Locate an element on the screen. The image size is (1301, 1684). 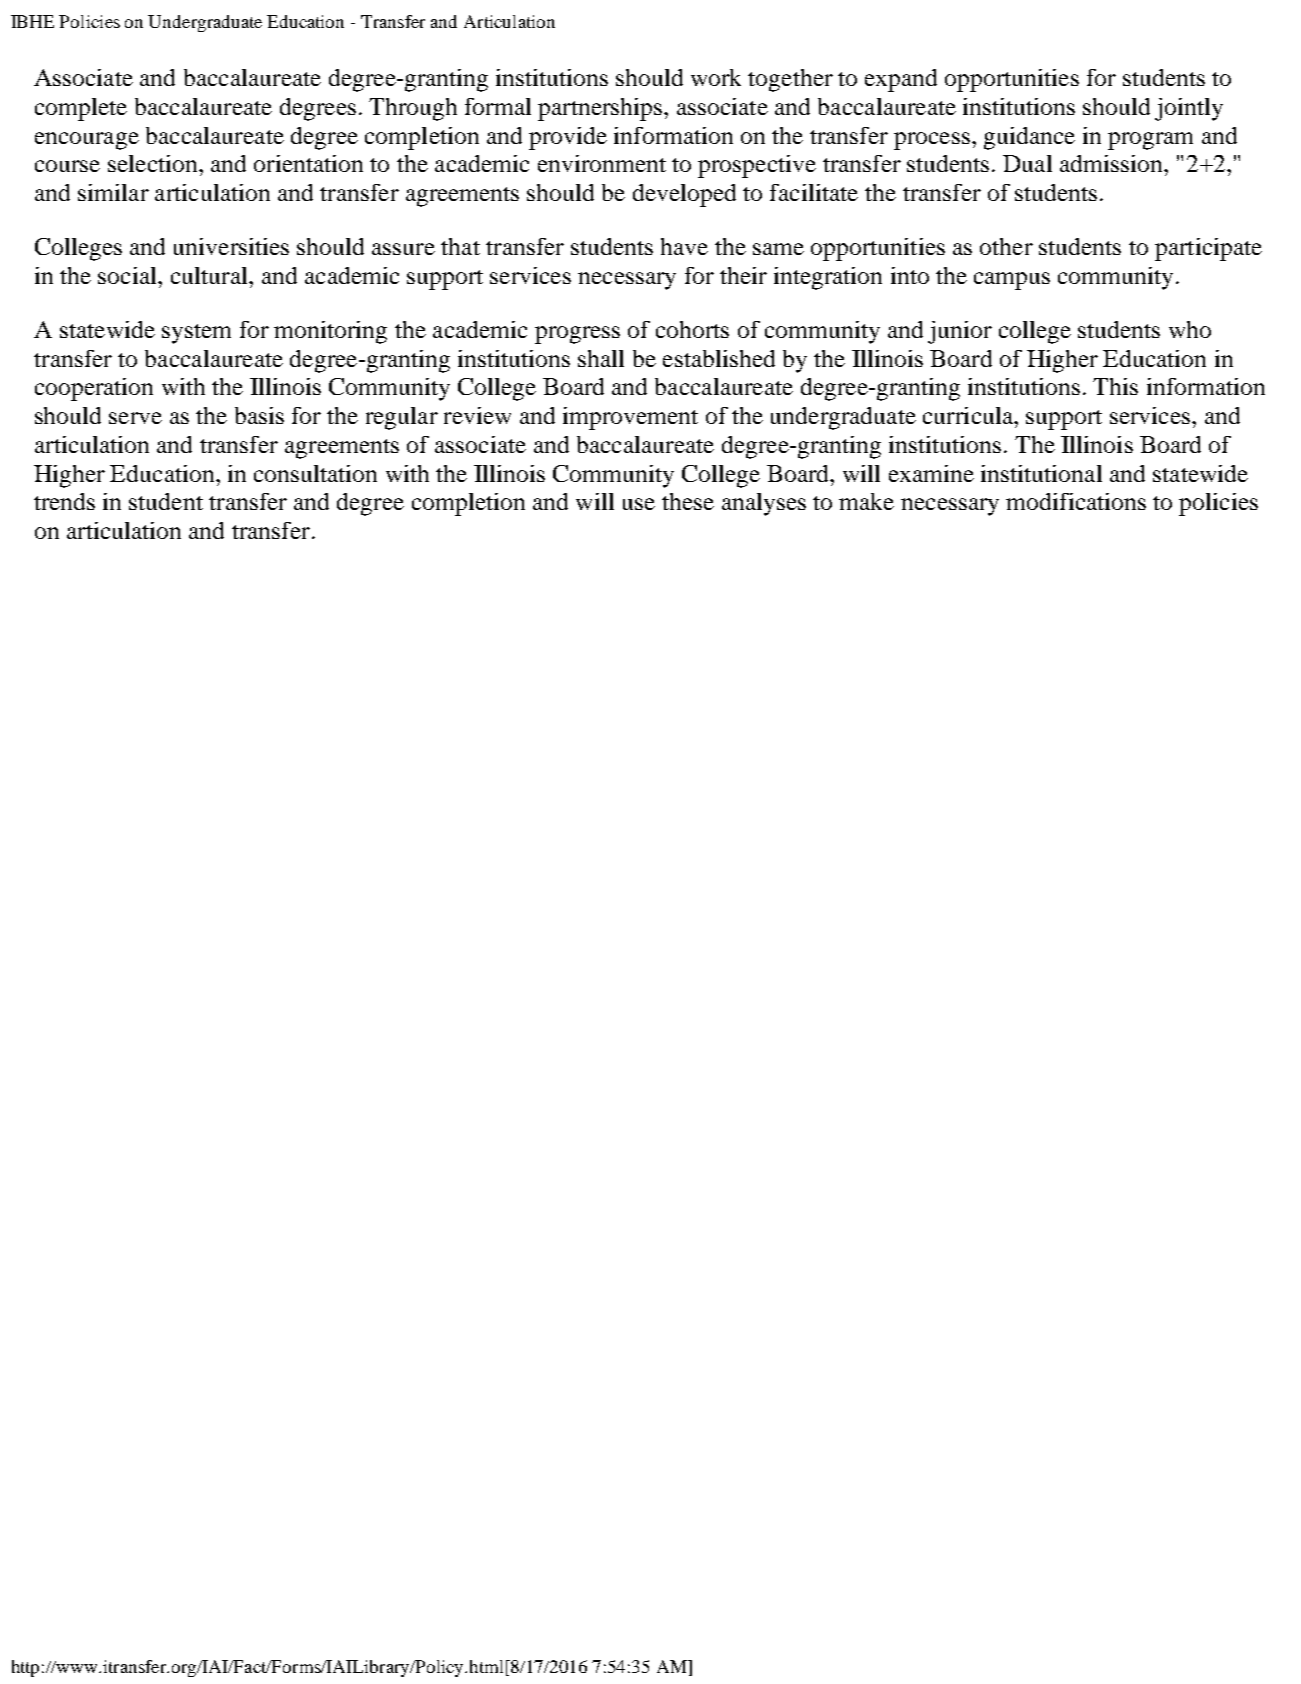
cooperation is located at coordinates (94, 389).
